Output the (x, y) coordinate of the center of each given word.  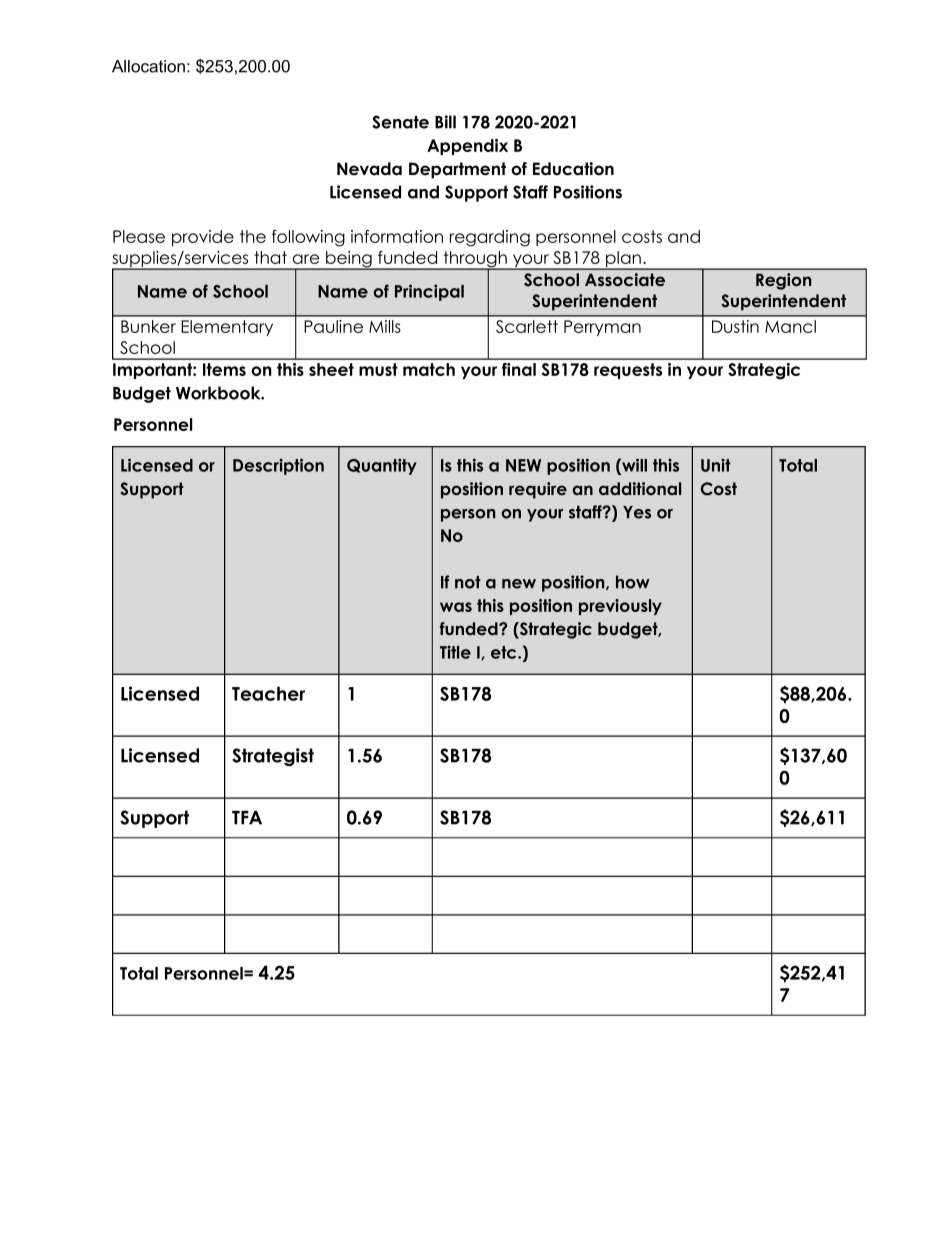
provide (203, 238)
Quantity (382, 466)
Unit (716, 465)
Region (783, 281)
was (456, 607)
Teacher (268, 693)
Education (573, 169)
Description (278, 466)
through (475, 260)
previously (620, 607)
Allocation (148, 66)
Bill (445, 122)
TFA (247, 818)
